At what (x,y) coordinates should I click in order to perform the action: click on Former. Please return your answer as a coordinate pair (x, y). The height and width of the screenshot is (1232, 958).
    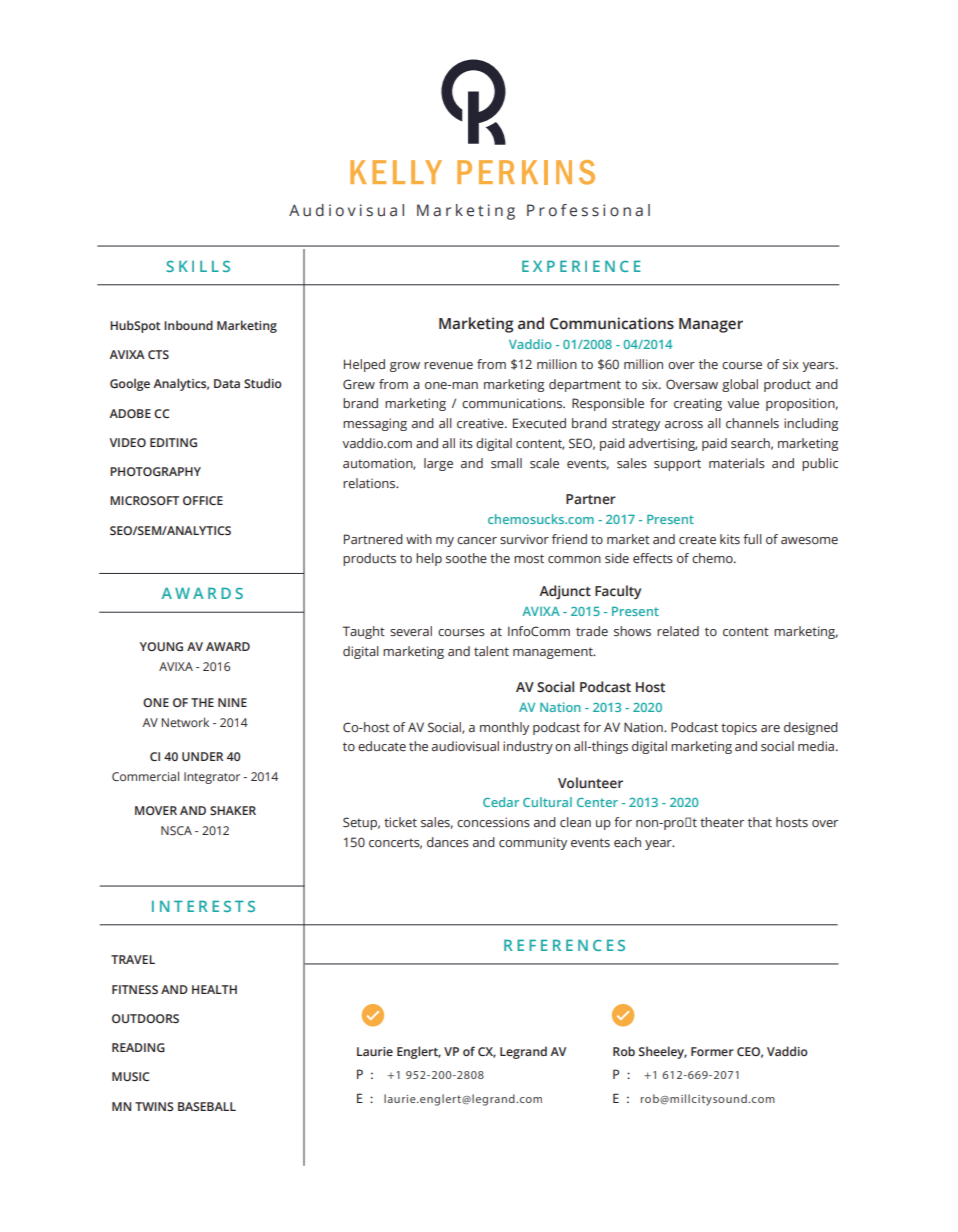
    Looking at the image, I should click on (712, 1051).
